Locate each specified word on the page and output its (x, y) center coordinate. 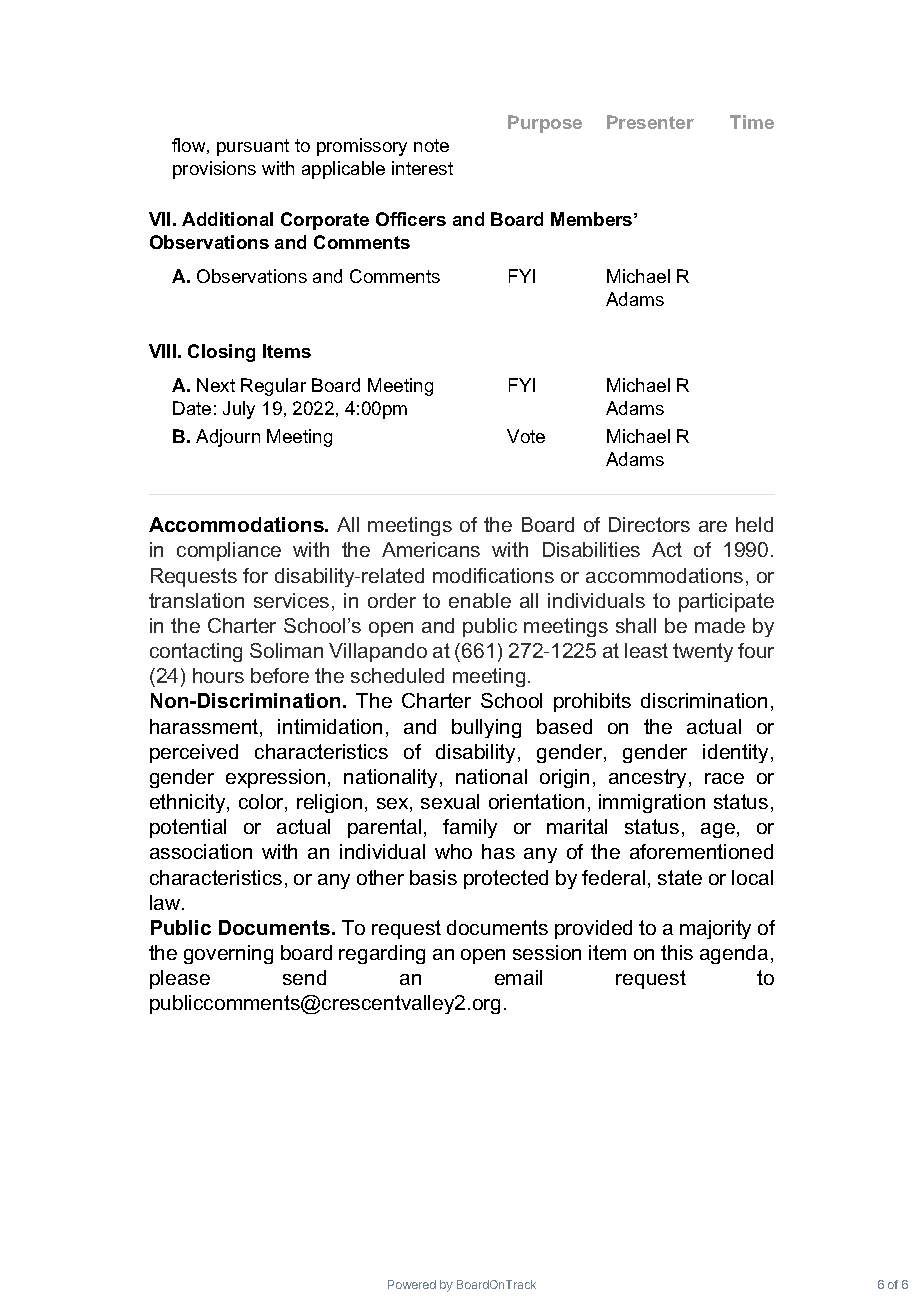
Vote (526, 436)
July (239, 410)
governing (228, 954)
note (431, 145)
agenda (734, 954)
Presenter (650, 122)
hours (218, 675)
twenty (703, 652)
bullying (486, 728)
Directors (649, 524)
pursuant (253, 147)
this (677, 952)
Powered (412, 1284)
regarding (382, 954)
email (518, 977)
